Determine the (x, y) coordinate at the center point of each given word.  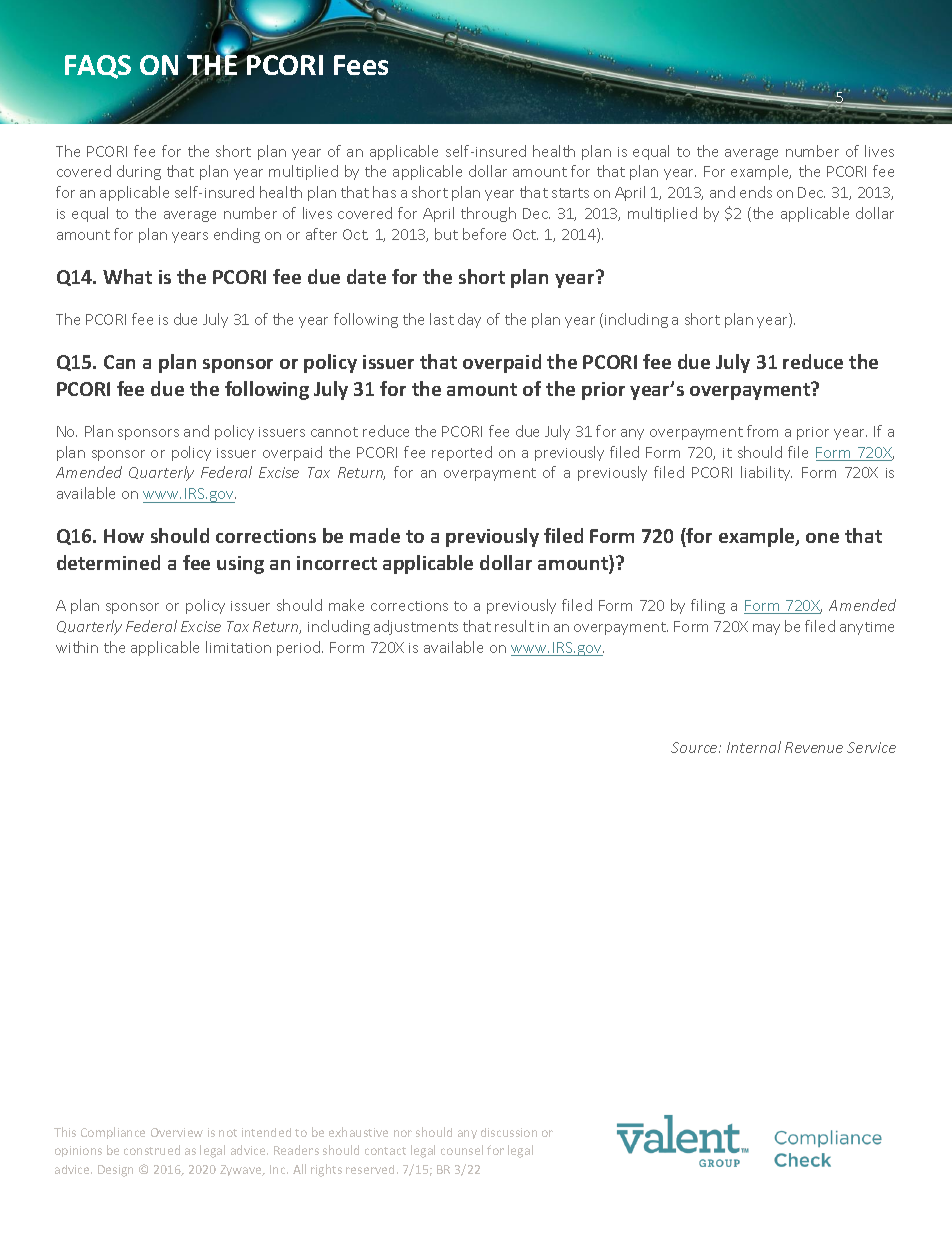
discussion (509, 1132)
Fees (361, 65)
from (762, 431)
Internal (754, 747)
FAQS (98, 67)
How (124, 536)
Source (695, 747)
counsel (462, 1150)
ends (756, 192)
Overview (177, 1132)
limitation (238, 647)
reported (462, 453)
